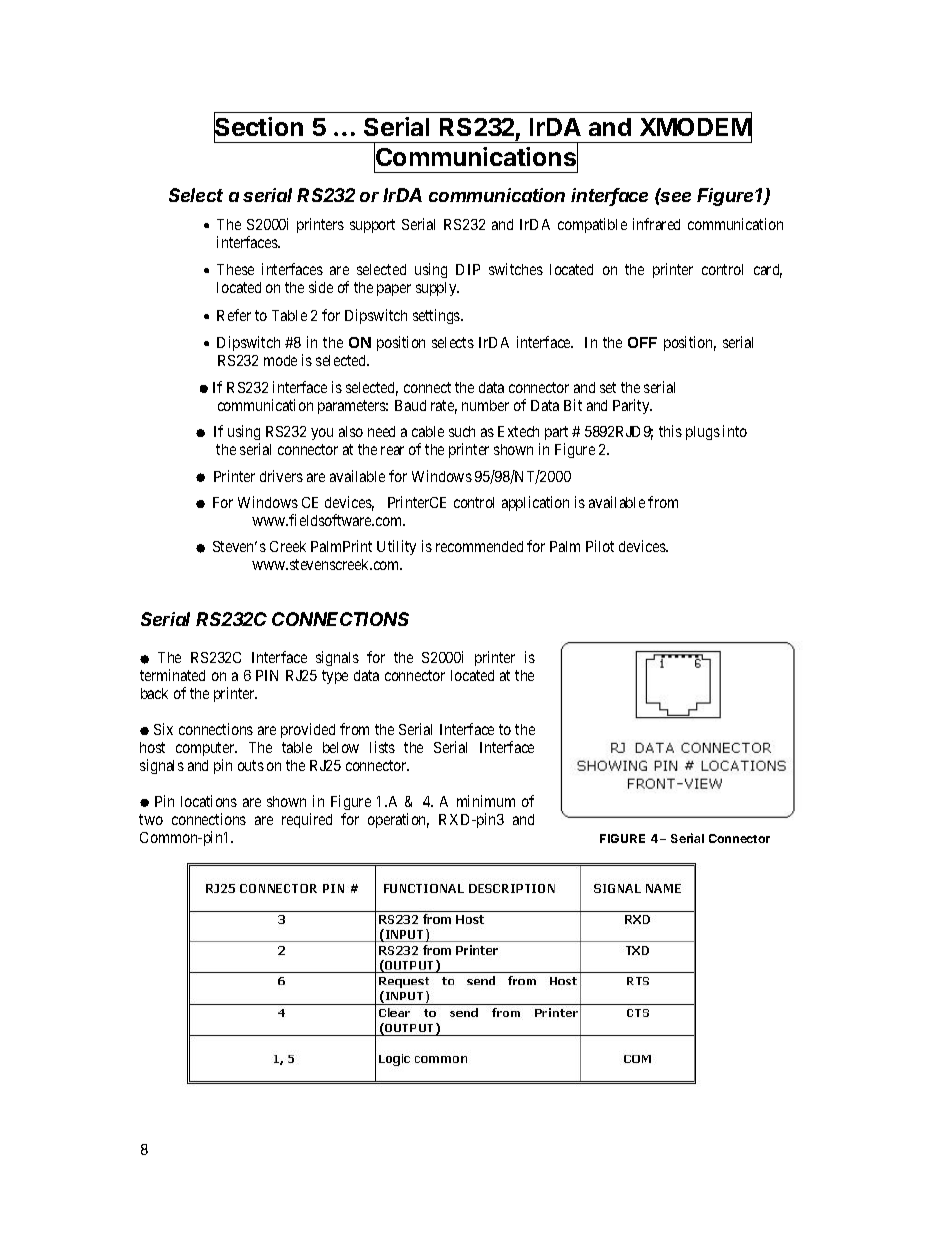 The width and height of the image is (952, 1233). I want to click on compatible, so click(592, 225).
